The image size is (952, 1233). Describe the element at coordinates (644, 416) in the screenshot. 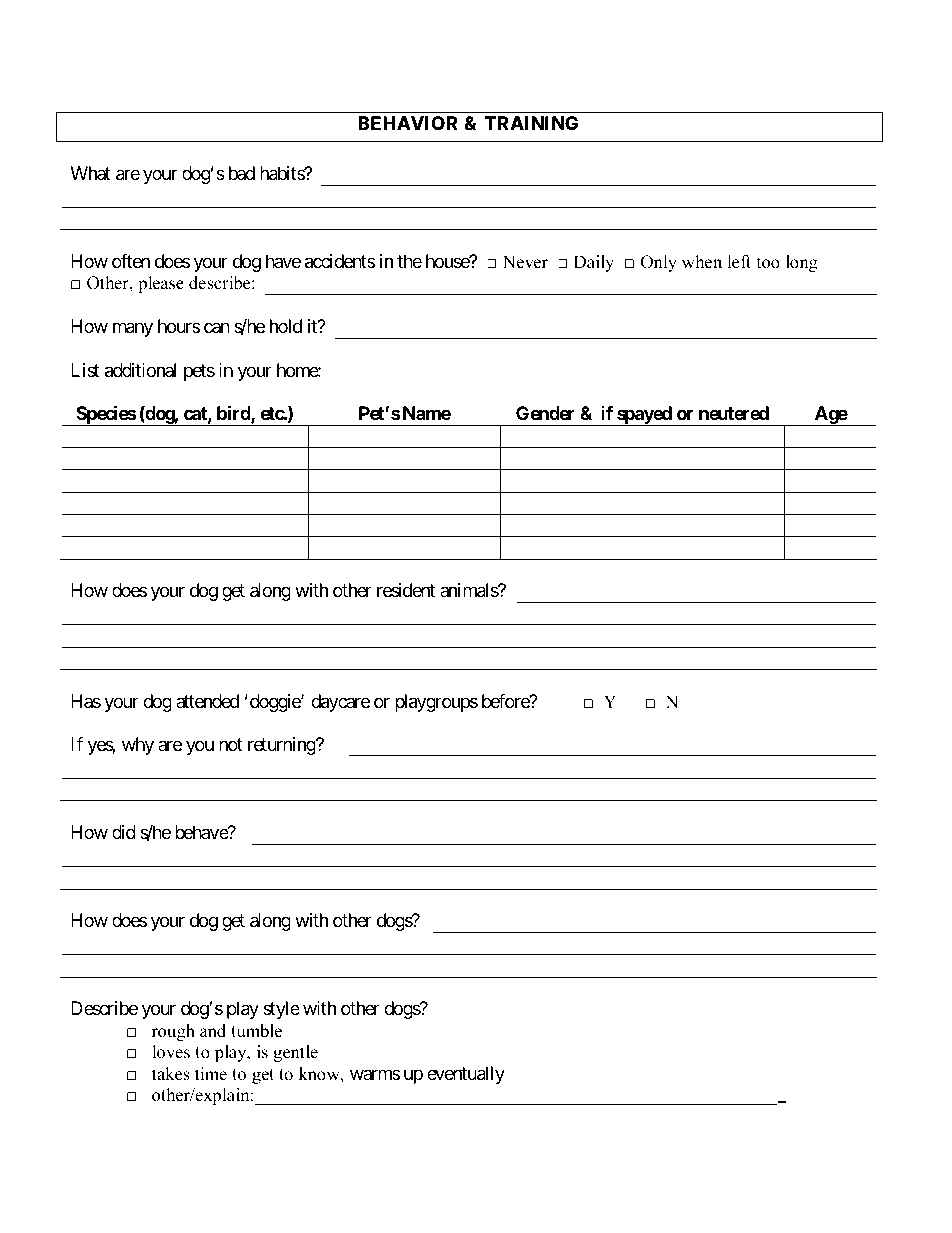

I see `spayed` at that location.
